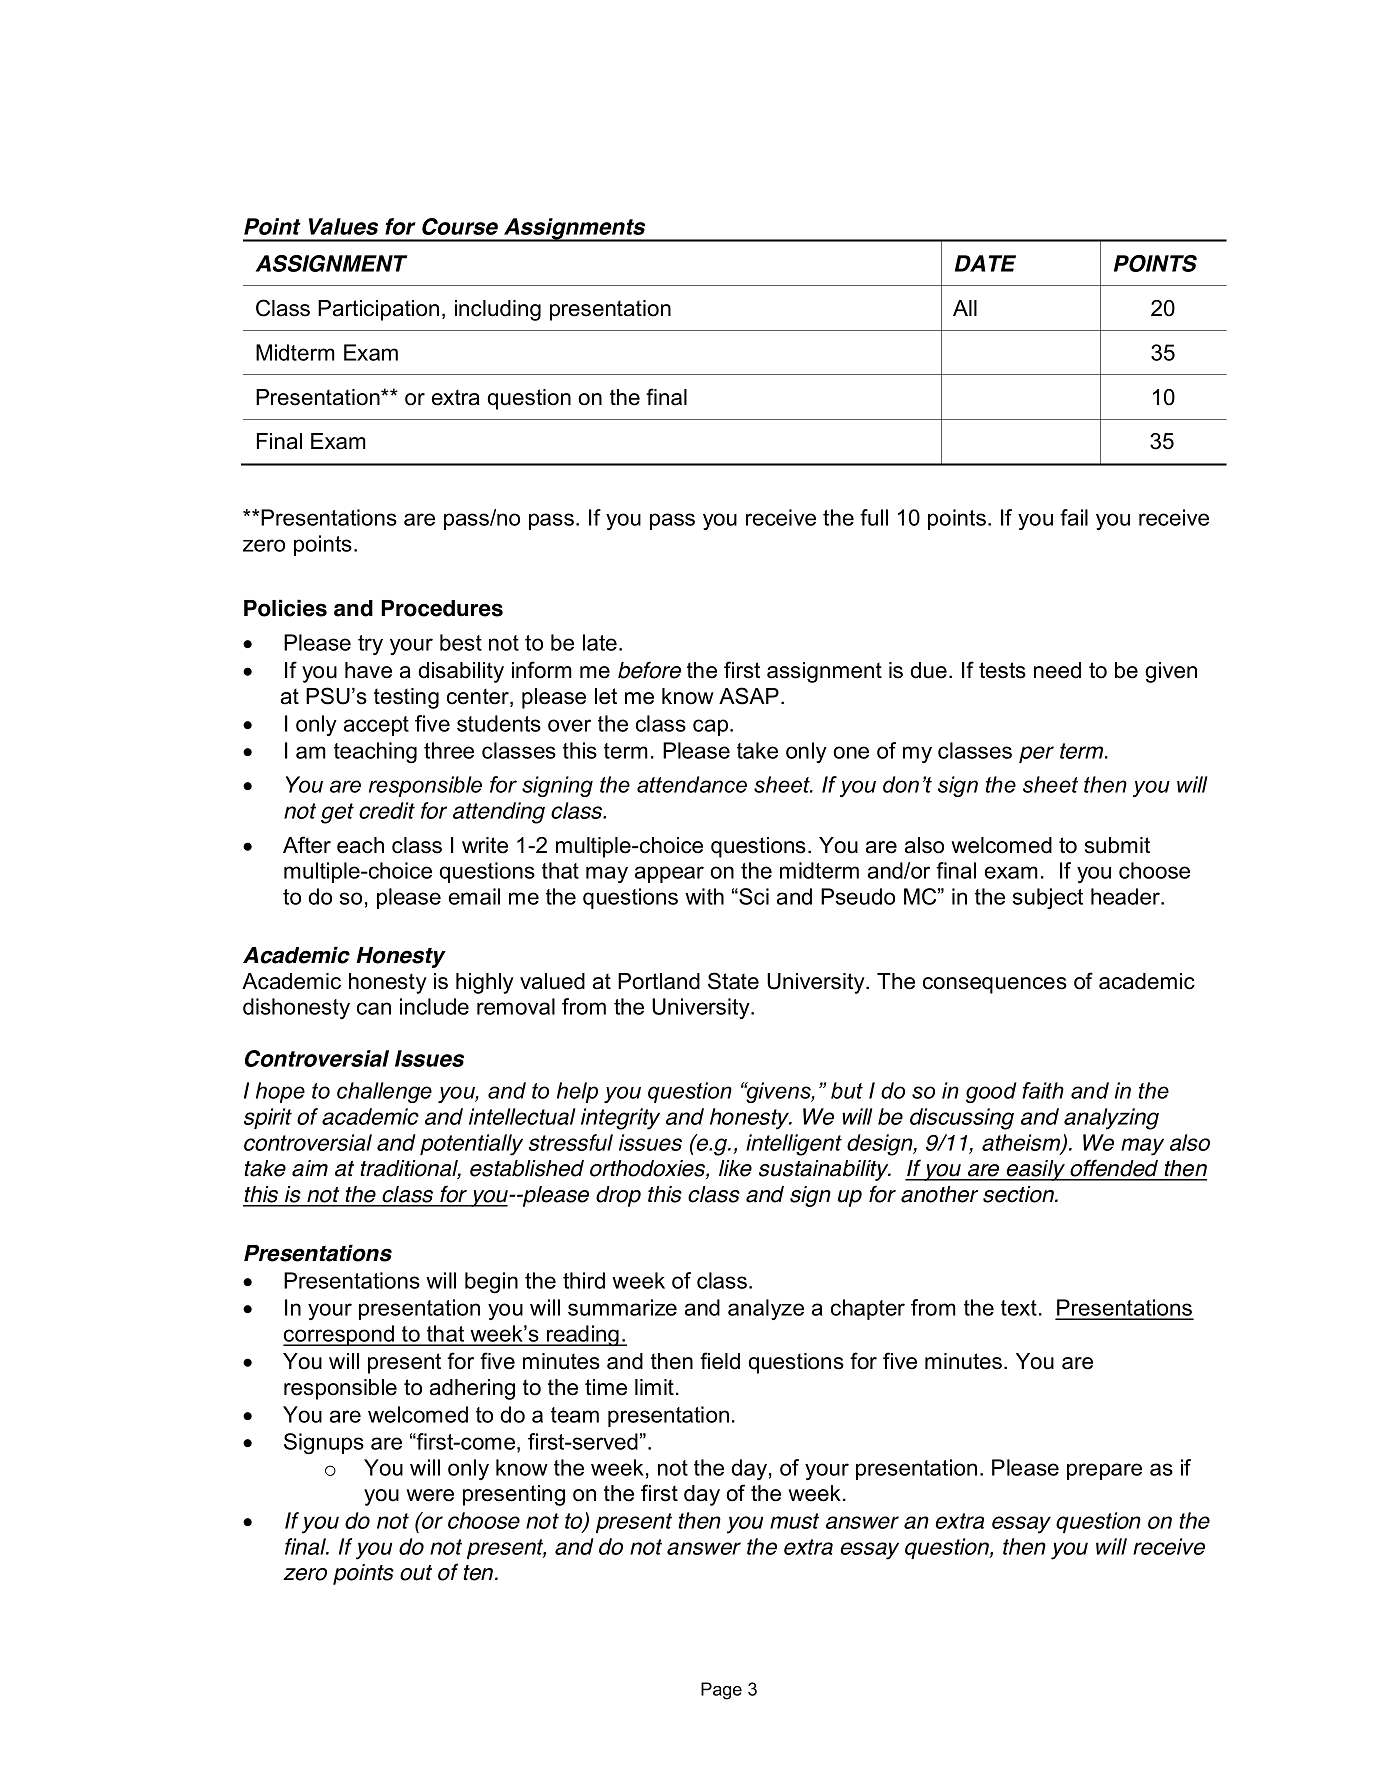 The height and width of the document is (1781, 1376). What do you see at coordinates (374, 1008) in the document?
I see `can` at bounding box center [374, 1008].
